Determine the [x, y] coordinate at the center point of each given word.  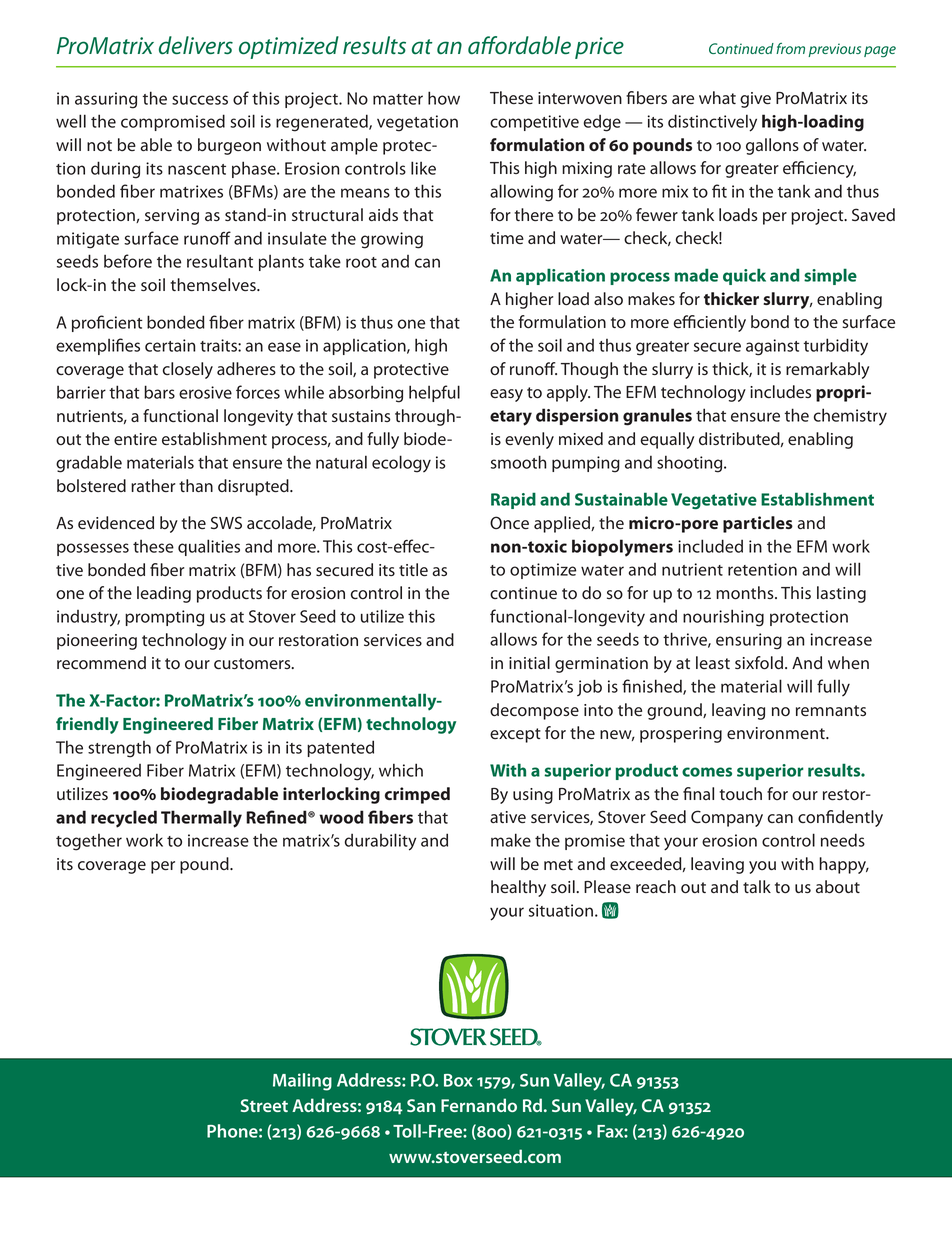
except [515, 735]
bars [159, 392]
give [755, 100]
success [200, 100]
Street [264, 1105]
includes [780, 391]
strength [119, 749]
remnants [831, 711]
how [444, 98]
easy [506, 395]
